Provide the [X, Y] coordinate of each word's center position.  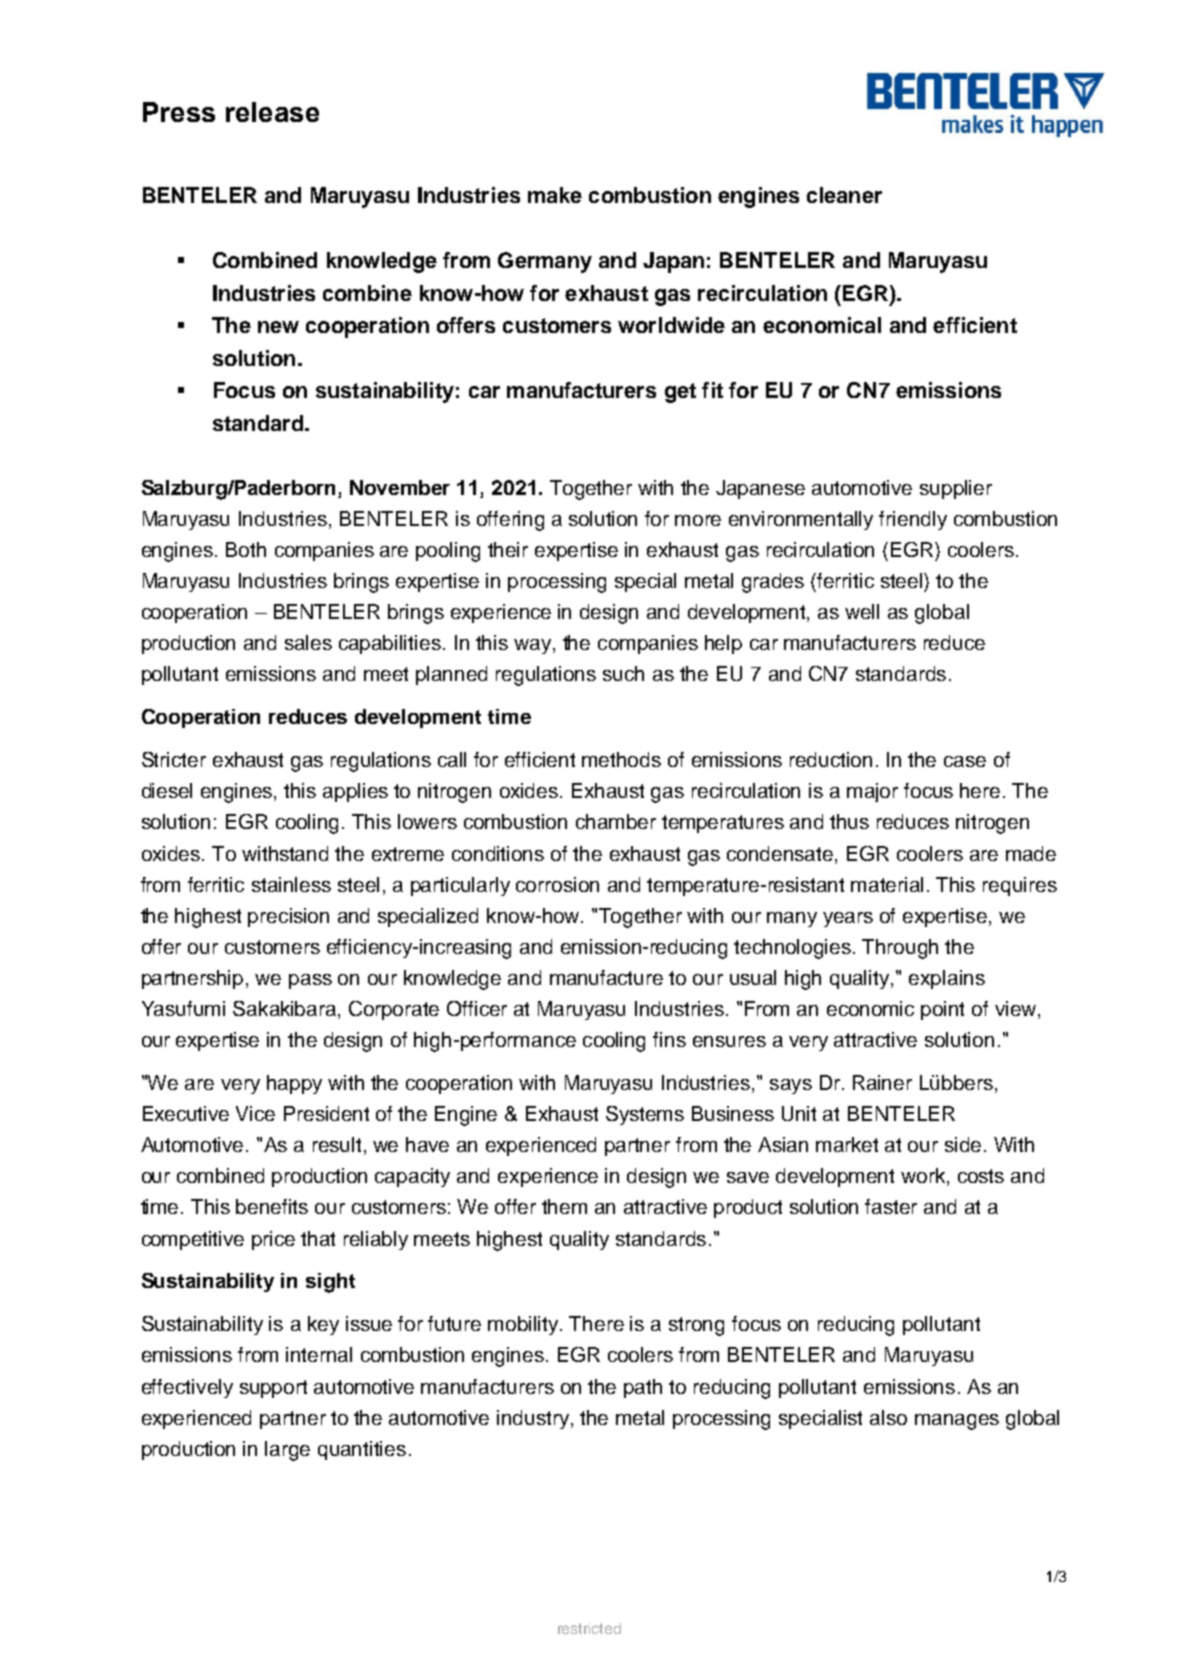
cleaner [844, 195]
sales [308, 642]
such [623, 673]
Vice [255, 1113]
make [555, 195]
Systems [645, 1115]
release [272, 112]
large [287, 1451]
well [862, 611]
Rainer [882, 1082]
